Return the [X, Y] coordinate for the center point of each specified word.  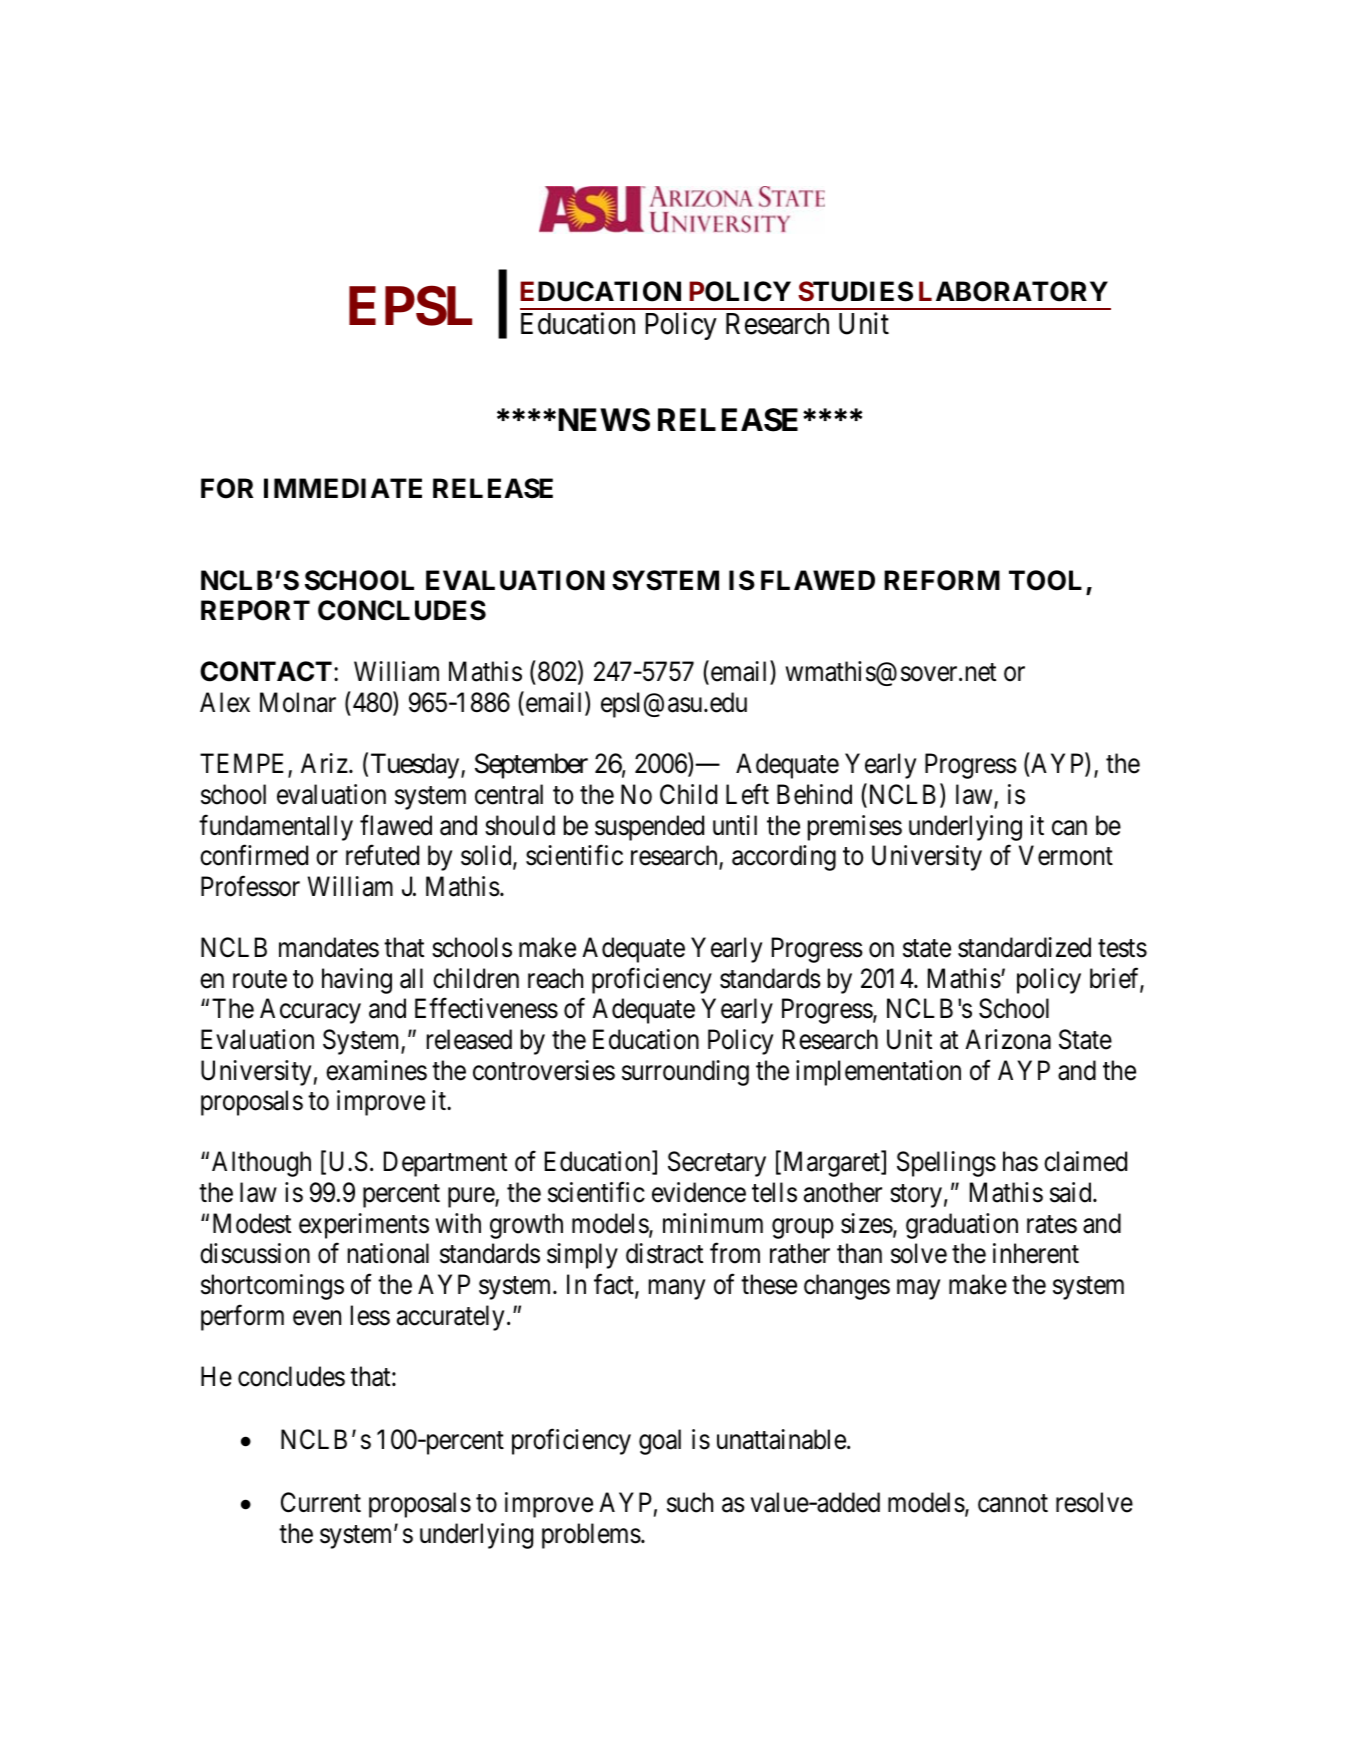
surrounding [685, 1073]
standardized [1024, 947]
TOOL [1045, 580]
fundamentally [276, 827]
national [388, 1253]
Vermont [1066, 856]
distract [664, 1253]
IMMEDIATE [343, 488]
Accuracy [310, 1011]
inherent [1036, 1253]
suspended [649, 828]
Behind [814, 794]
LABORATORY [1013, 291]
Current [321, 1502]
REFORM [942, 580]
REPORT [255, 610]
